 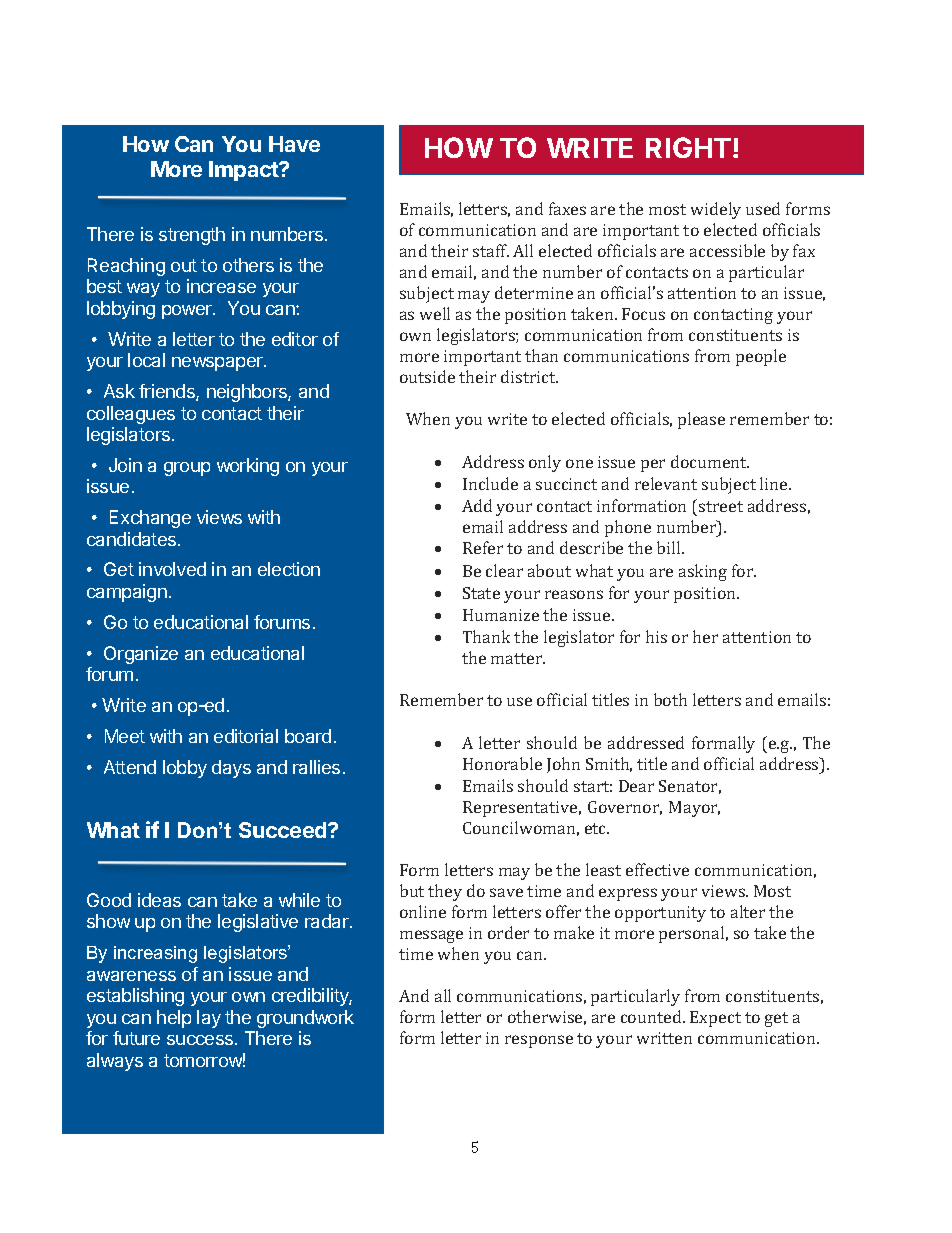 I want to click on asking, so click(x=703, y=572).
